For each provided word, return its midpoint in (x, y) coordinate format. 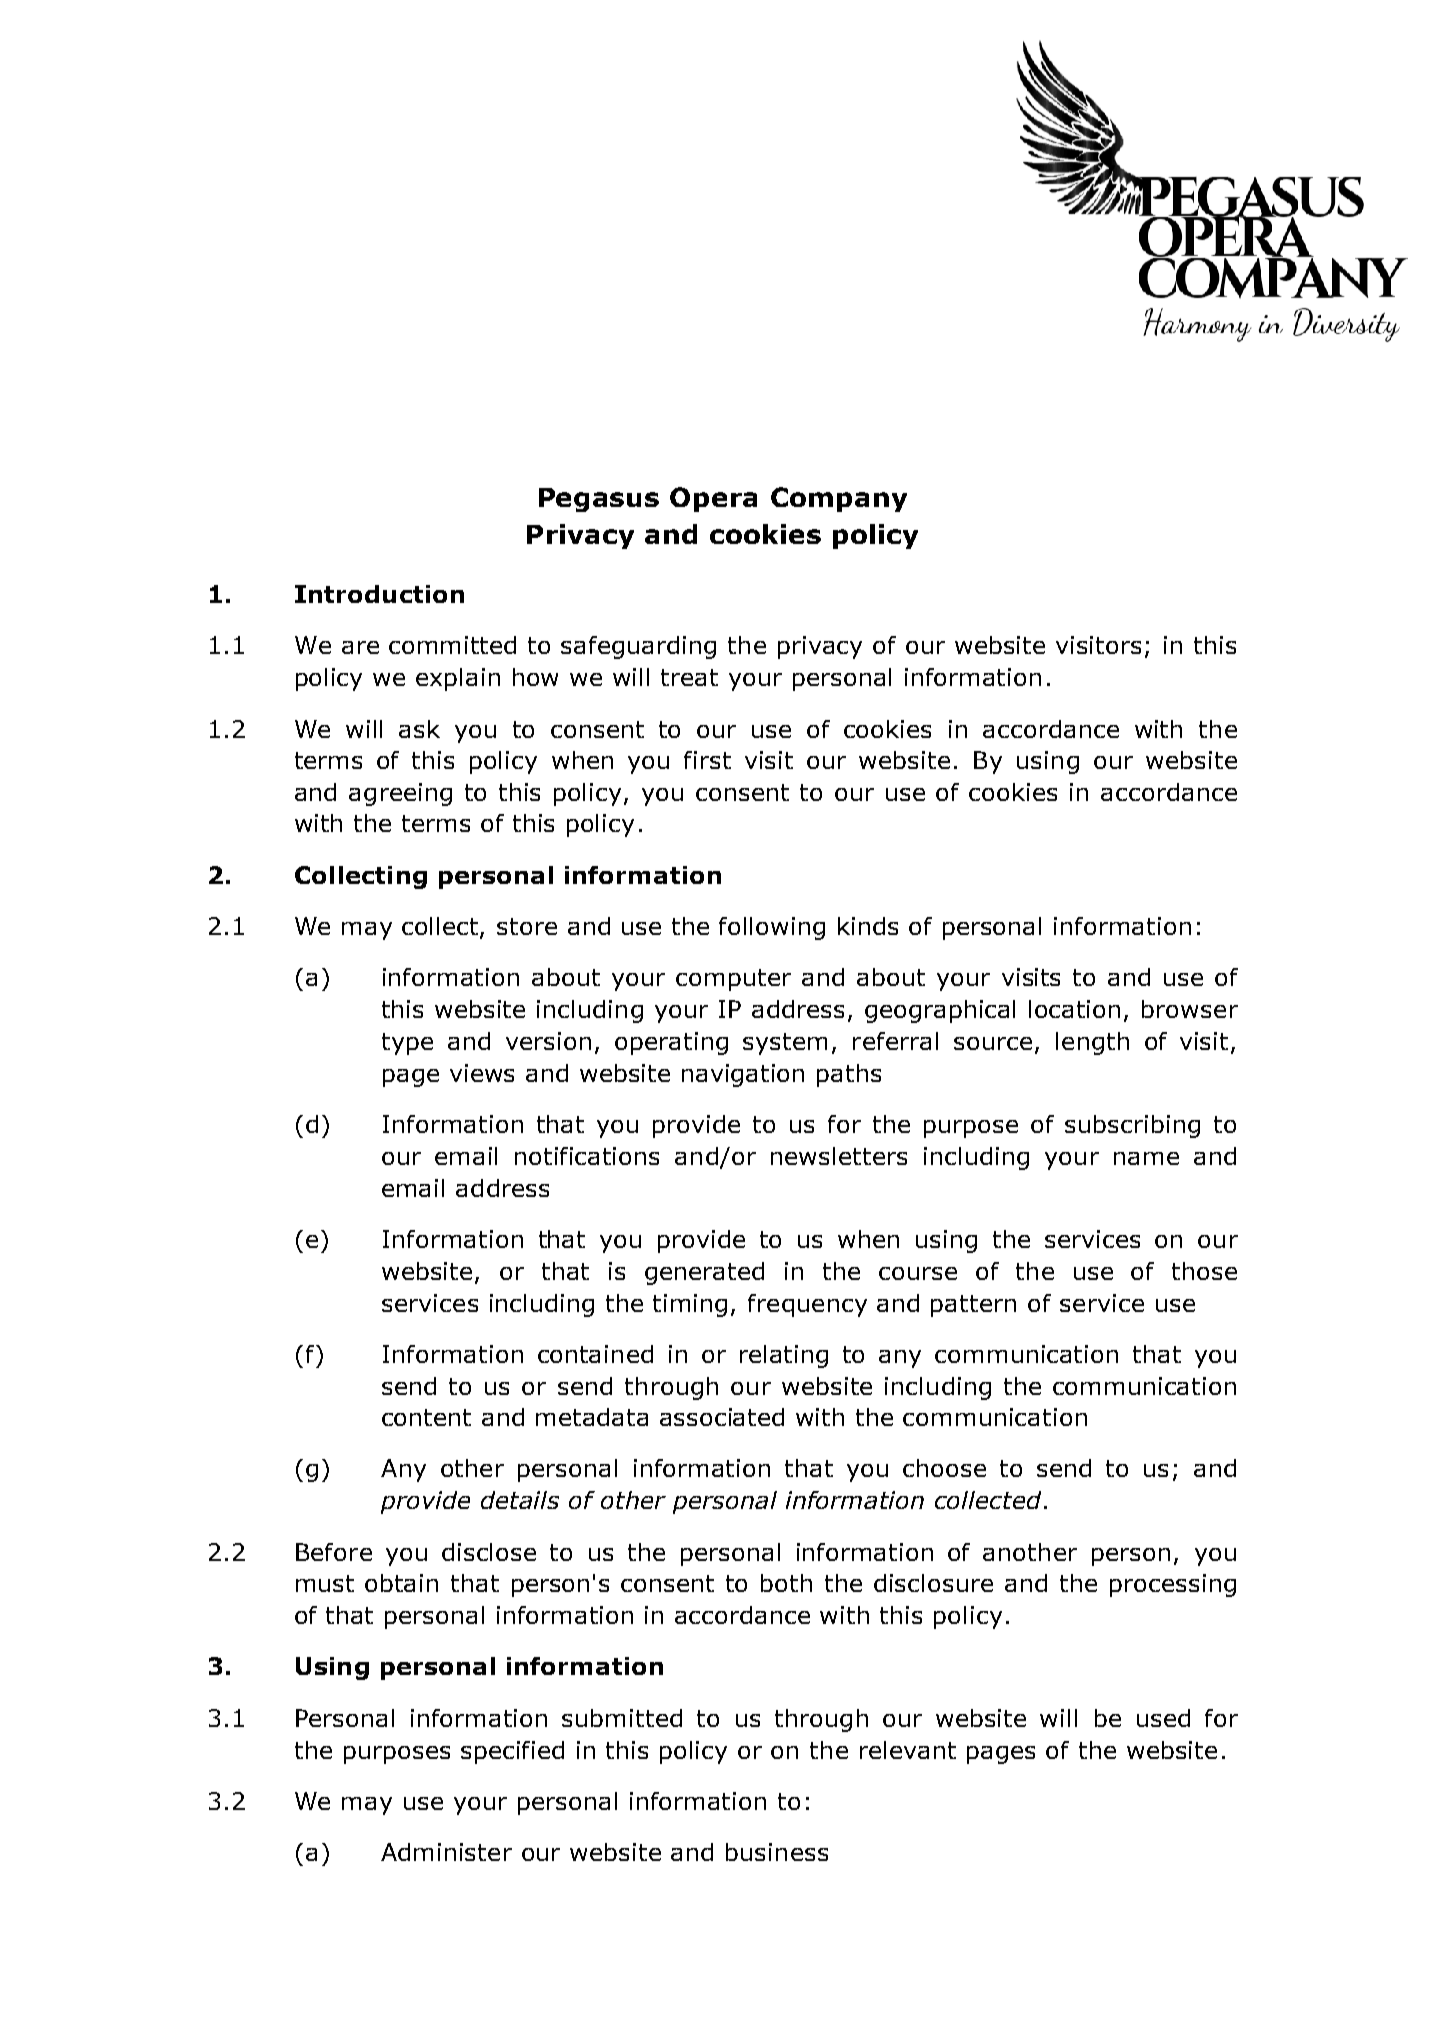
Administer (446, 1852)
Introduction (379, 594)
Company (839, 499)
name (1146, 1158)
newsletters (839, 1156)
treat (689, 677)
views (482, 1073)
